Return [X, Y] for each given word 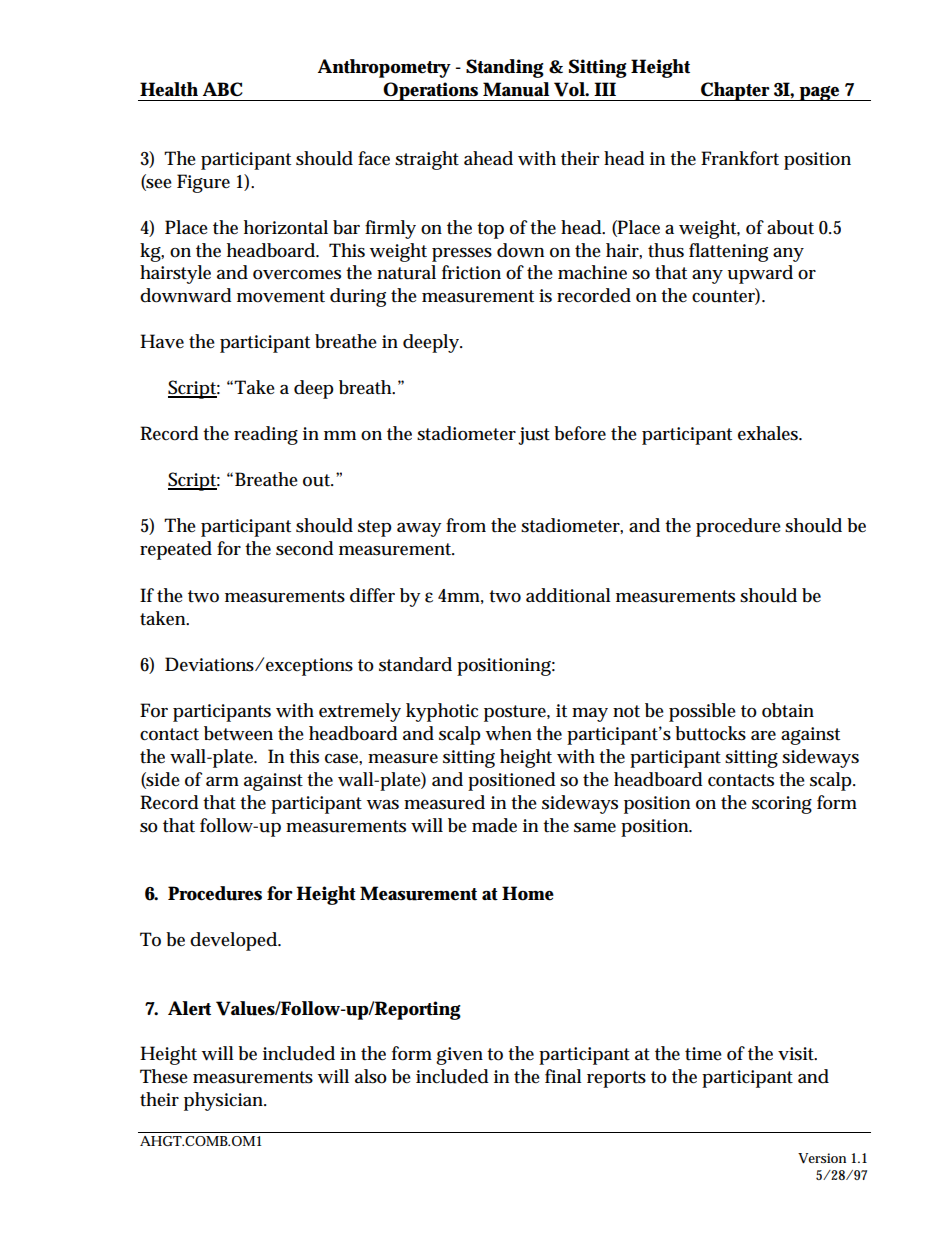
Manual [516, 89]
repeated [176, 550]
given [459, 1056]
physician [225, 1101]
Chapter [736, 91]
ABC [223, 89]
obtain [788, 710]
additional [568, 595]
